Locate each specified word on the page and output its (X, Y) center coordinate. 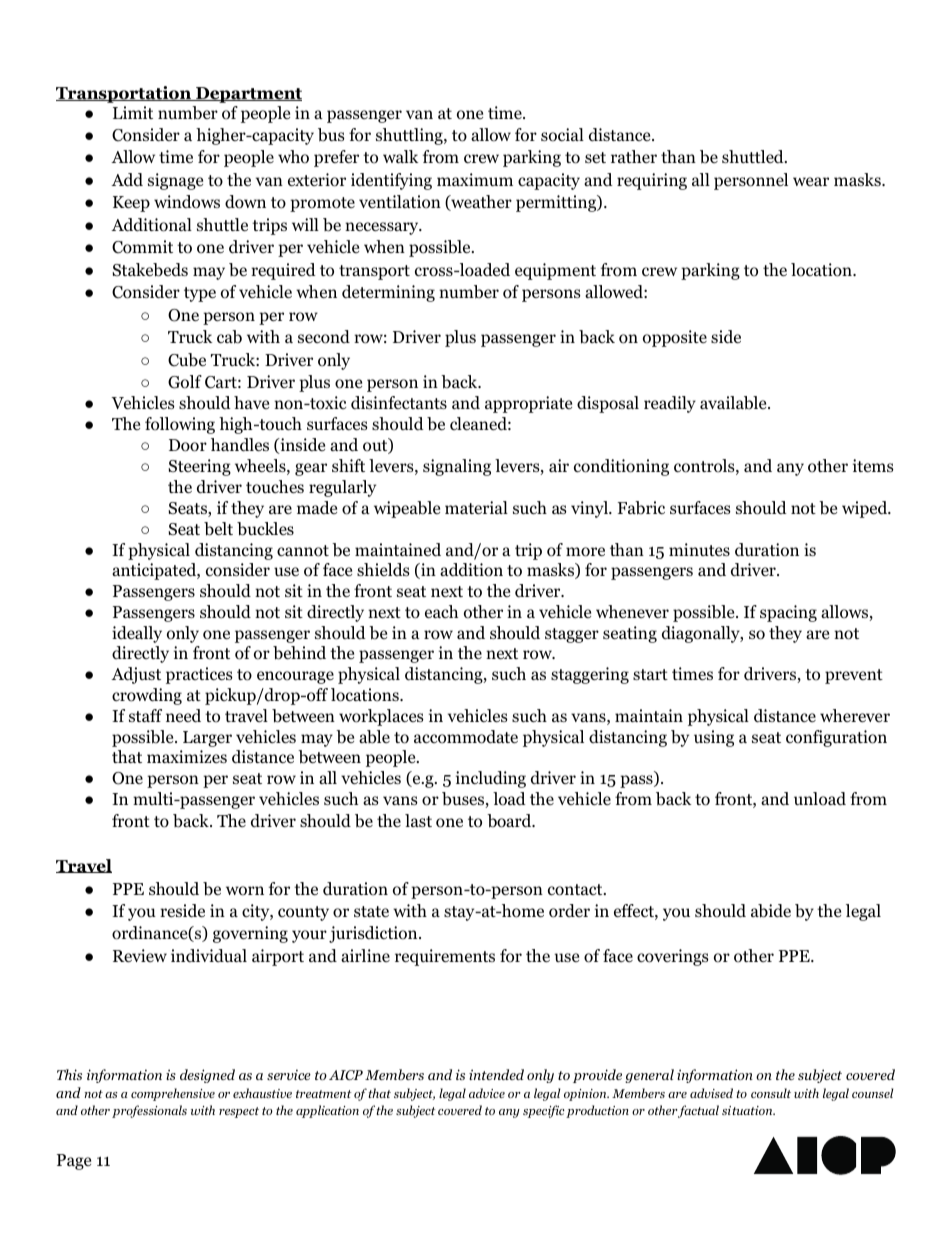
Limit (133, 112)
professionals (149, 1111)
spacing (788, 613)
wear (811, 181)
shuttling (410, 136)
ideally (137, 634)
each (441, 611)
